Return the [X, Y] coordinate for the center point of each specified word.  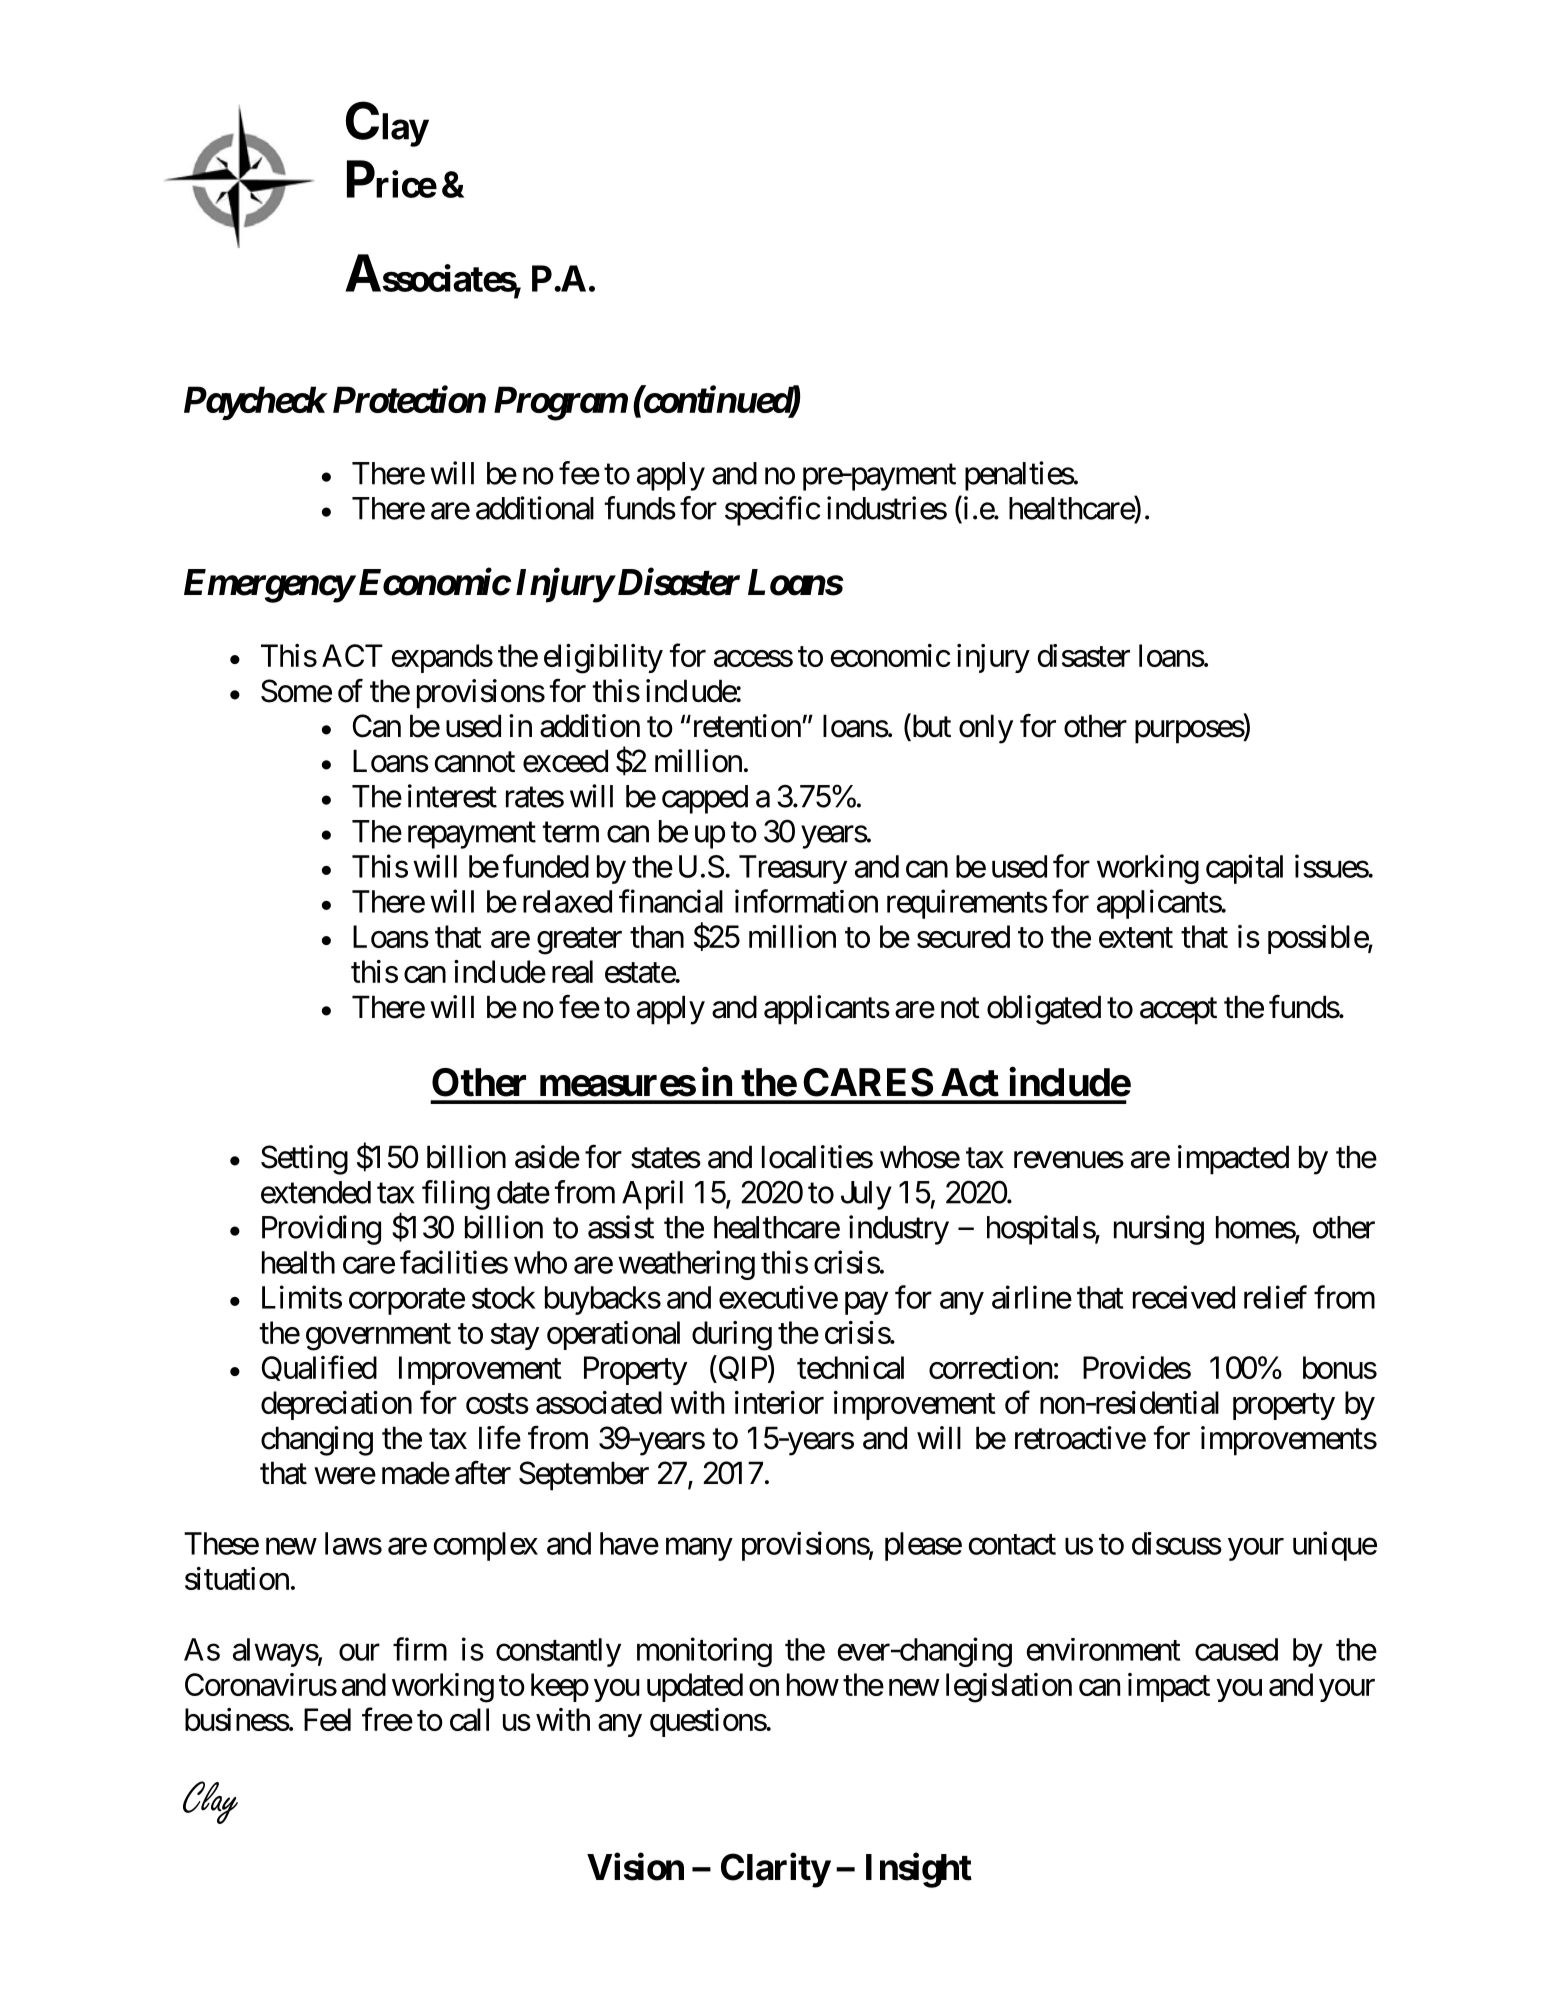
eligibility [603, 659]
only [986, 729]
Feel [327, 1719]
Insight [919, 1870]
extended [316, 1192]
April [652, 1195]
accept [1178, 1011]
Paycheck [255, 403]
